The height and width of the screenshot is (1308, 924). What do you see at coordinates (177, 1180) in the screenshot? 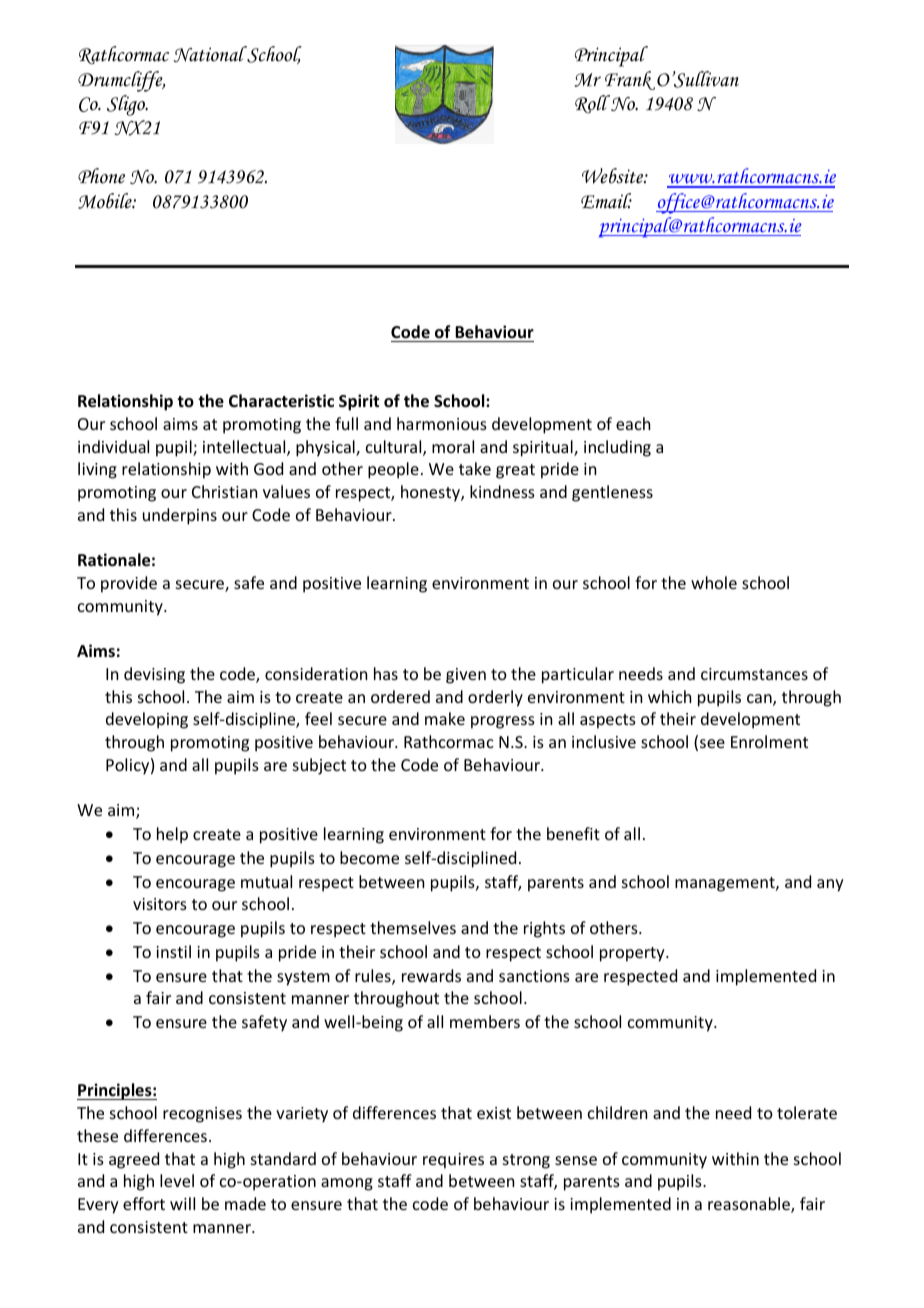
I see `level` at bounding box center [177, 1180].
